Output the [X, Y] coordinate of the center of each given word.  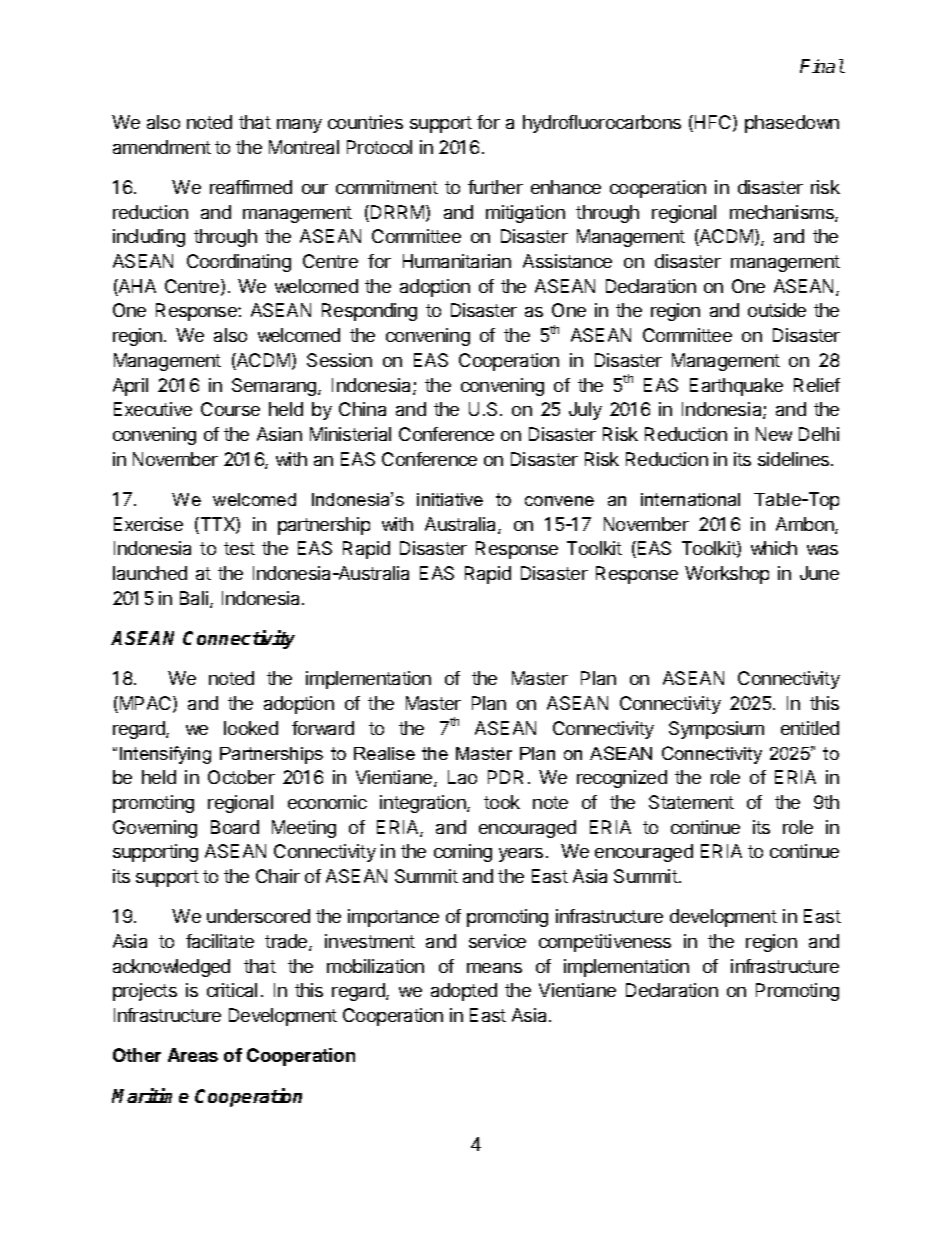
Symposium [716, 730]
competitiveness [605, 943]
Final [822, 66]
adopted [464, 992]
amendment [162, 147]
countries [365, 122]
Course [230, 409]
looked [251, 728]
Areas [193, 1055]
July [585, 411]
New [774, 434]
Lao [462, 777]
